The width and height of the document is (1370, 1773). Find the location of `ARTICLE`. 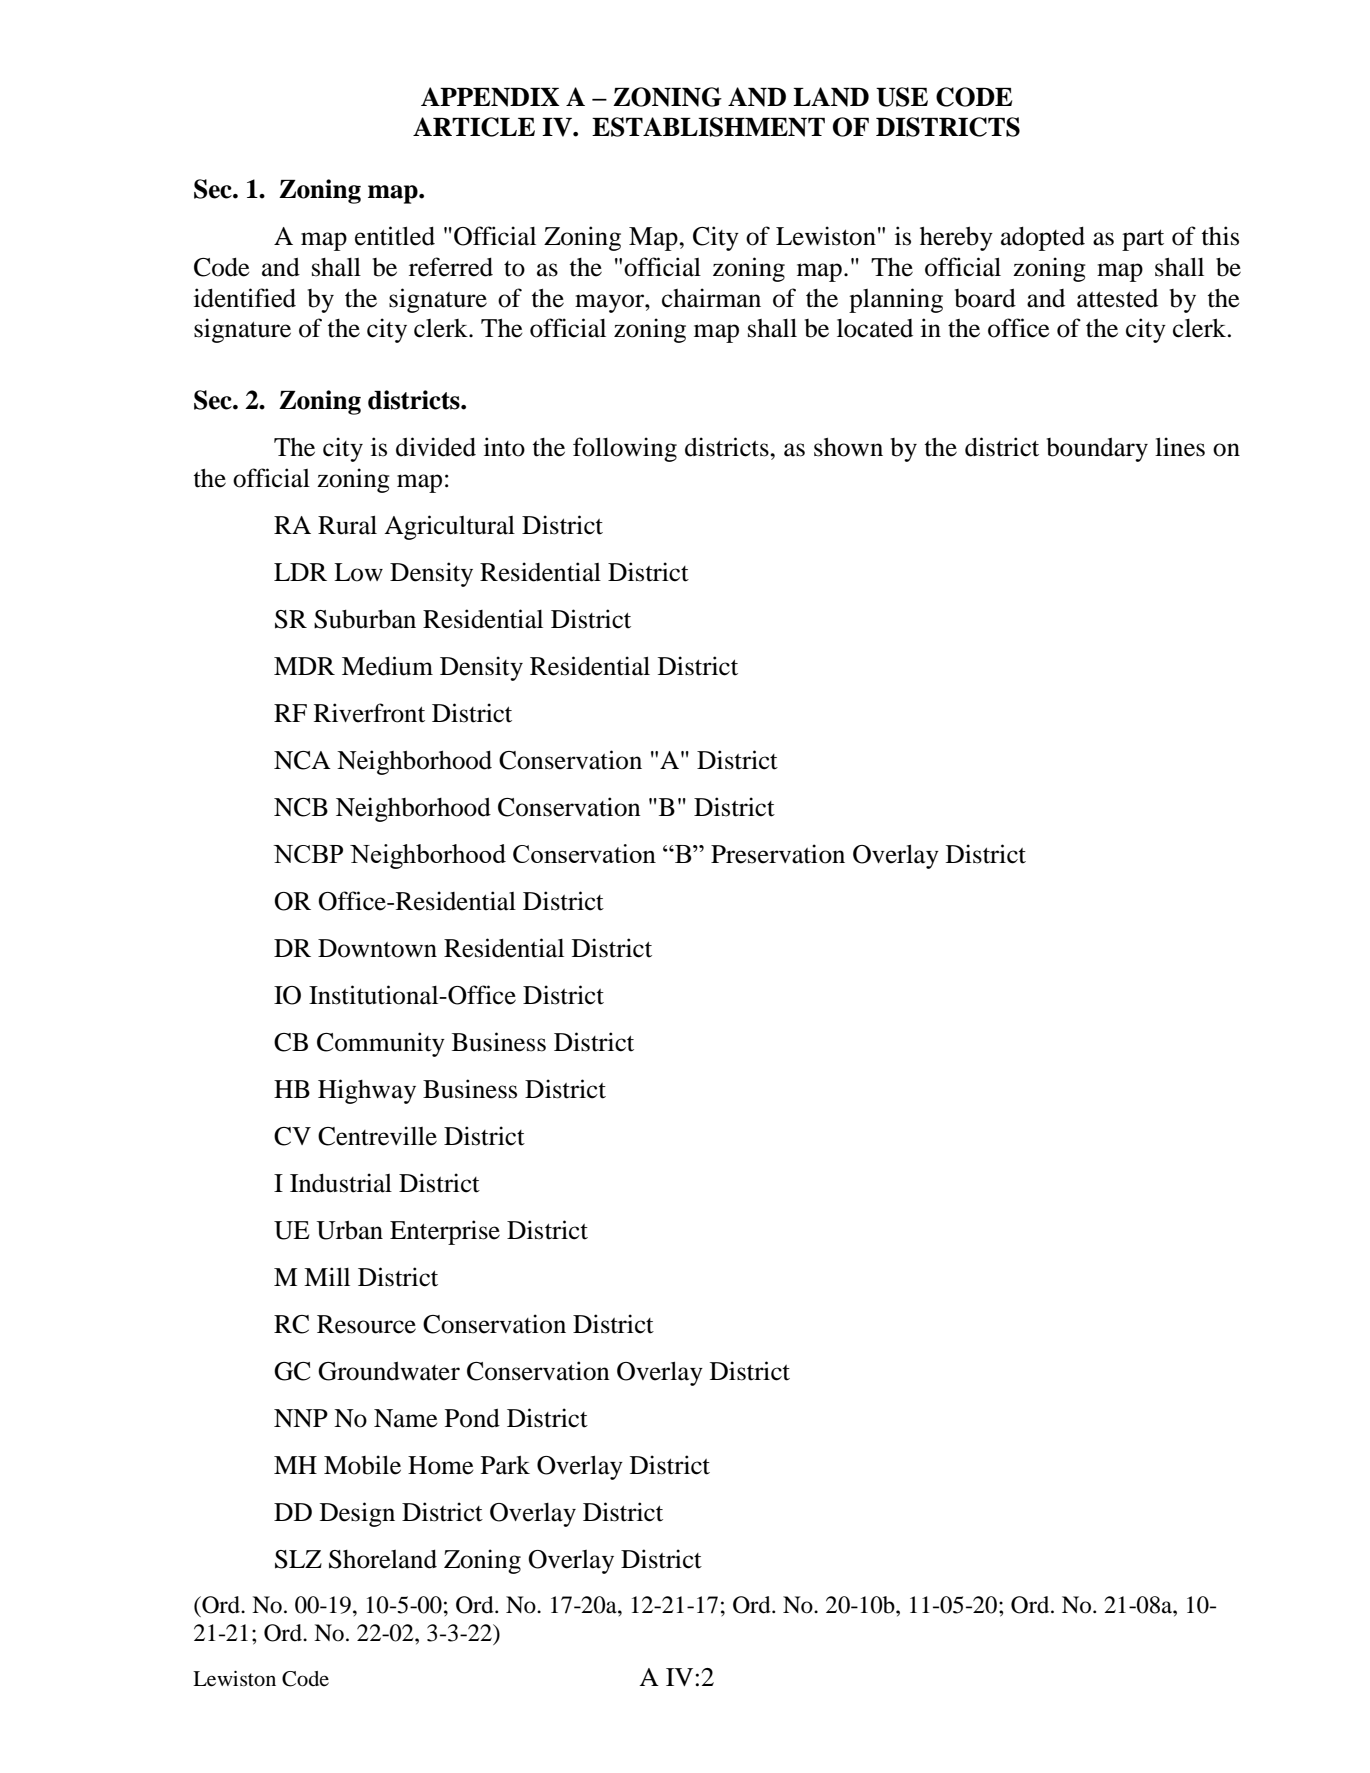

ARTICLE is located at coordinates (474, 127).
